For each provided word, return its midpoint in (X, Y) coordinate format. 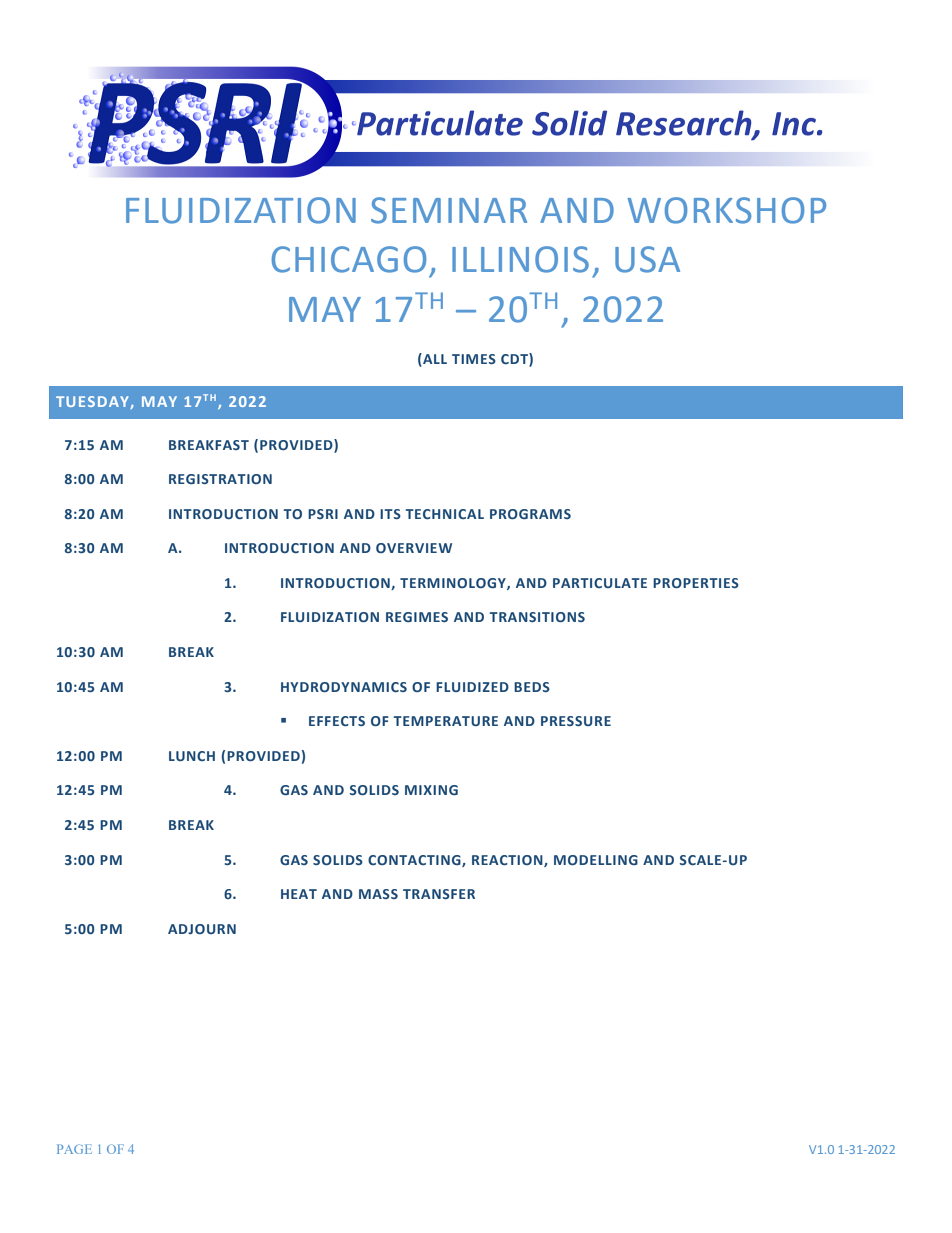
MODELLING (596, 860)
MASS (378, 894)
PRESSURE (576, 721)
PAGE (74, 1149)
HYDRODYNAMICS (344, 687)
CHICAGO (349, 259)
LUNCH (192, 756)
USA (647, 259)
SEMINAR (449, 210)
